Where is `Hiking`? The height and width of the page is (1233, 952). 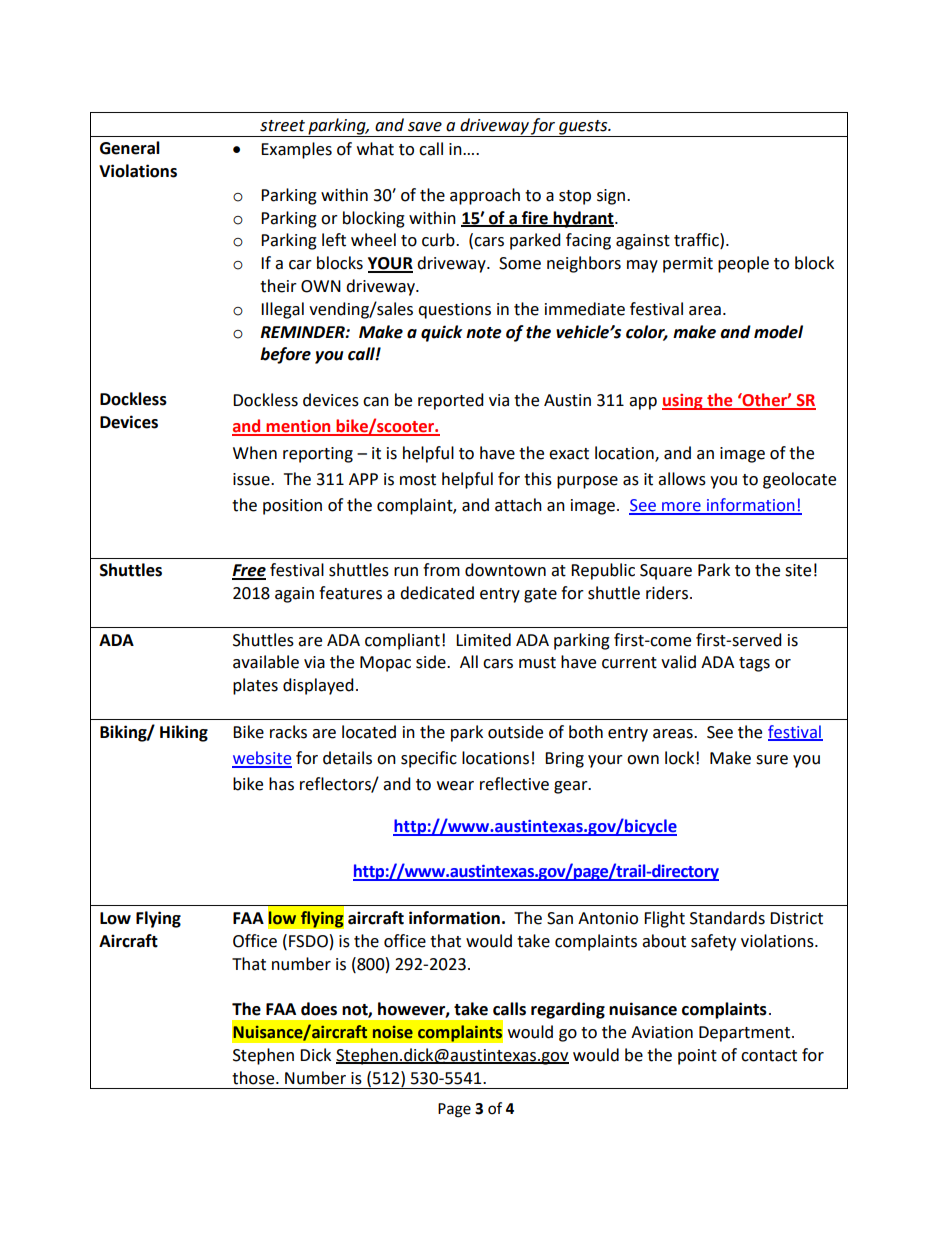
Hiking is located at coordinates (184, 733).
